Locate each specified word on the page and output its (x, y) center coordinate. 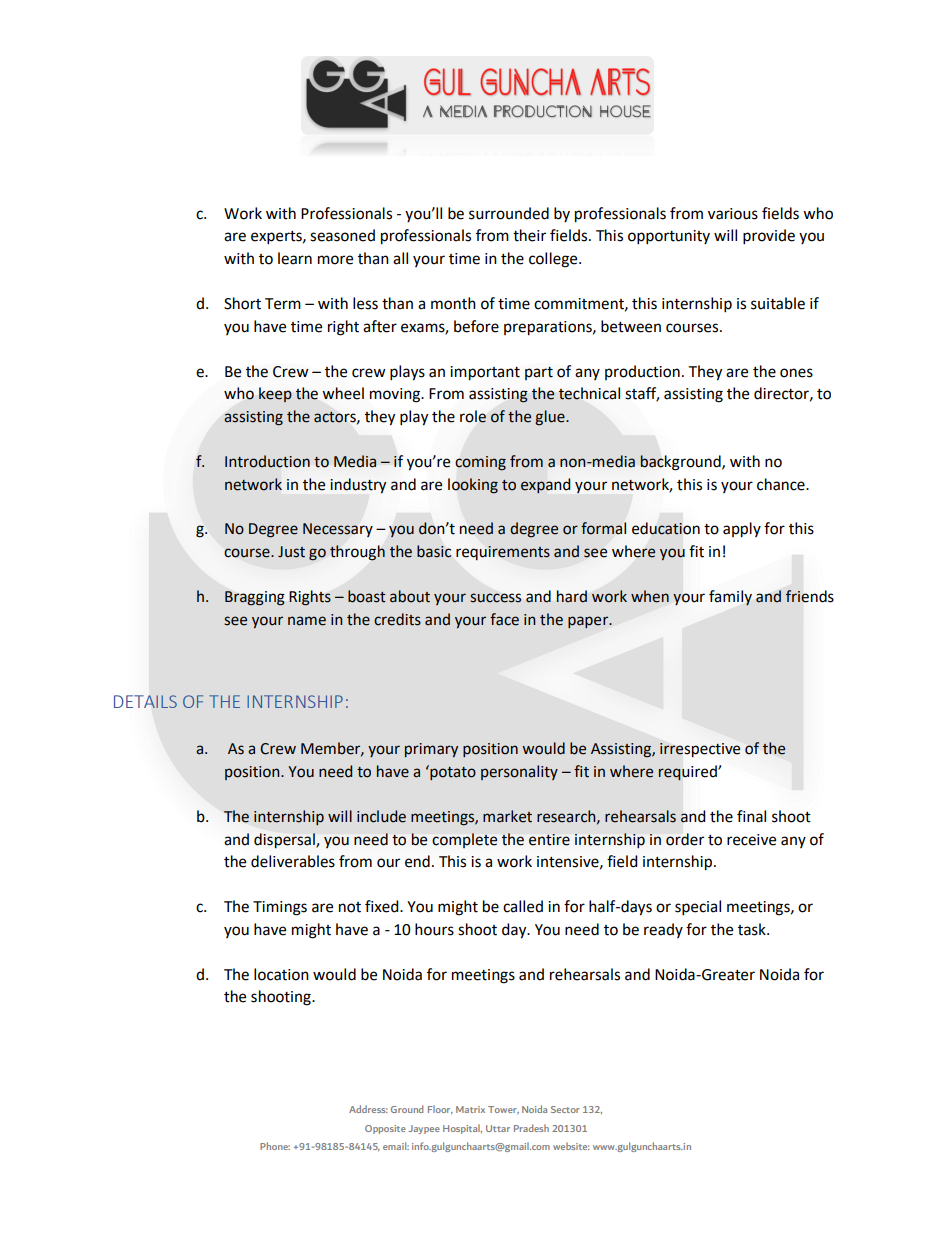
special (698, 908)
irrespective (700, 750)
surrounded (509, 213)
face (504, 619)
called (523, 906)
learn (295, 258)
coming (480, 463)
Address (368, 1109)
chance (782, 484)
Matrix (470, 1109)
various (733, 214)
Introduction (267, 461)
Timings (280, 908)
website (571, 1146)
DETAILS (145, 701)
